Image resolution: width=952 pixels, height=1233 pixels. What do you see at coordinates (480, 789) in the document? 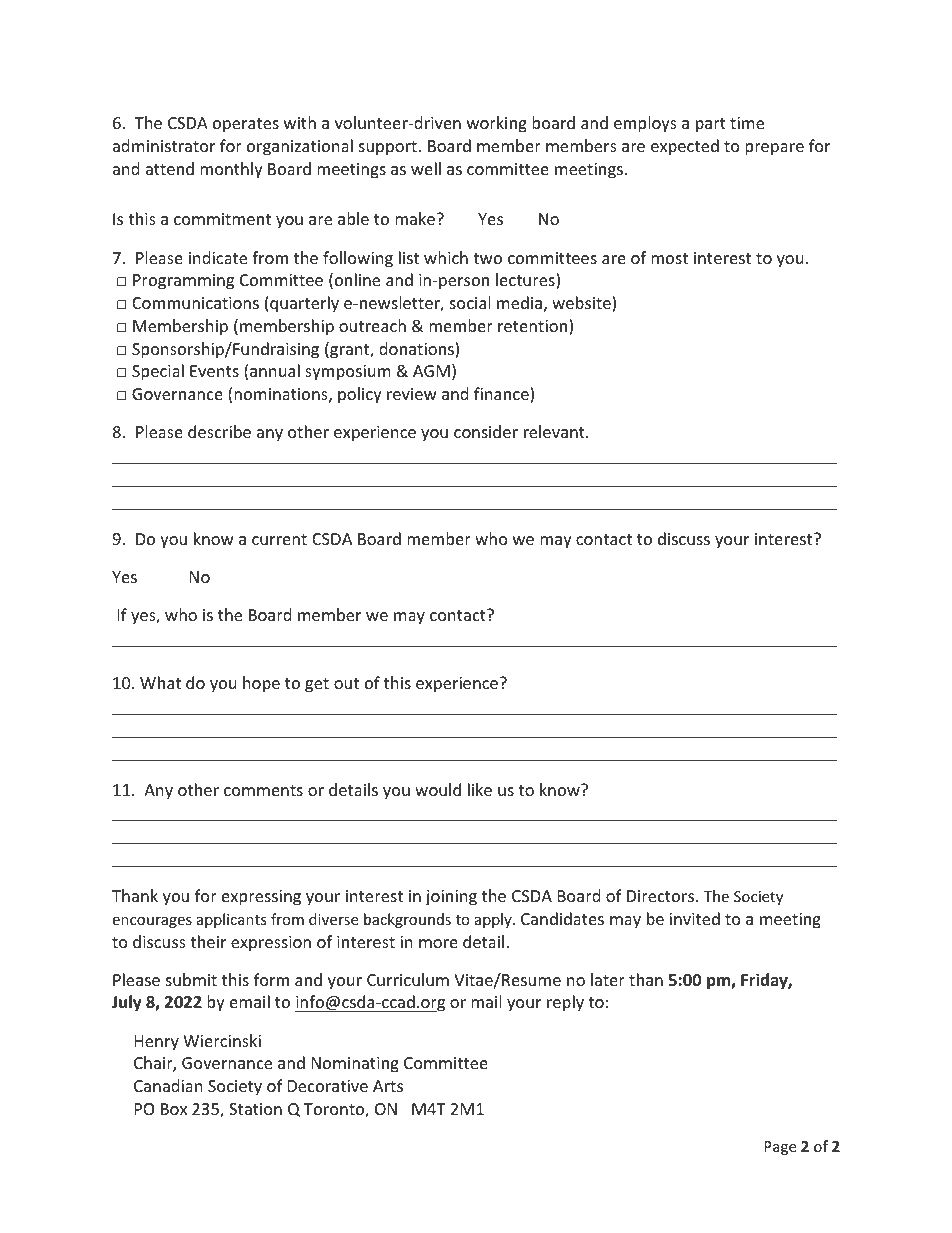
I see `like` at bounding box center [480, 789].
